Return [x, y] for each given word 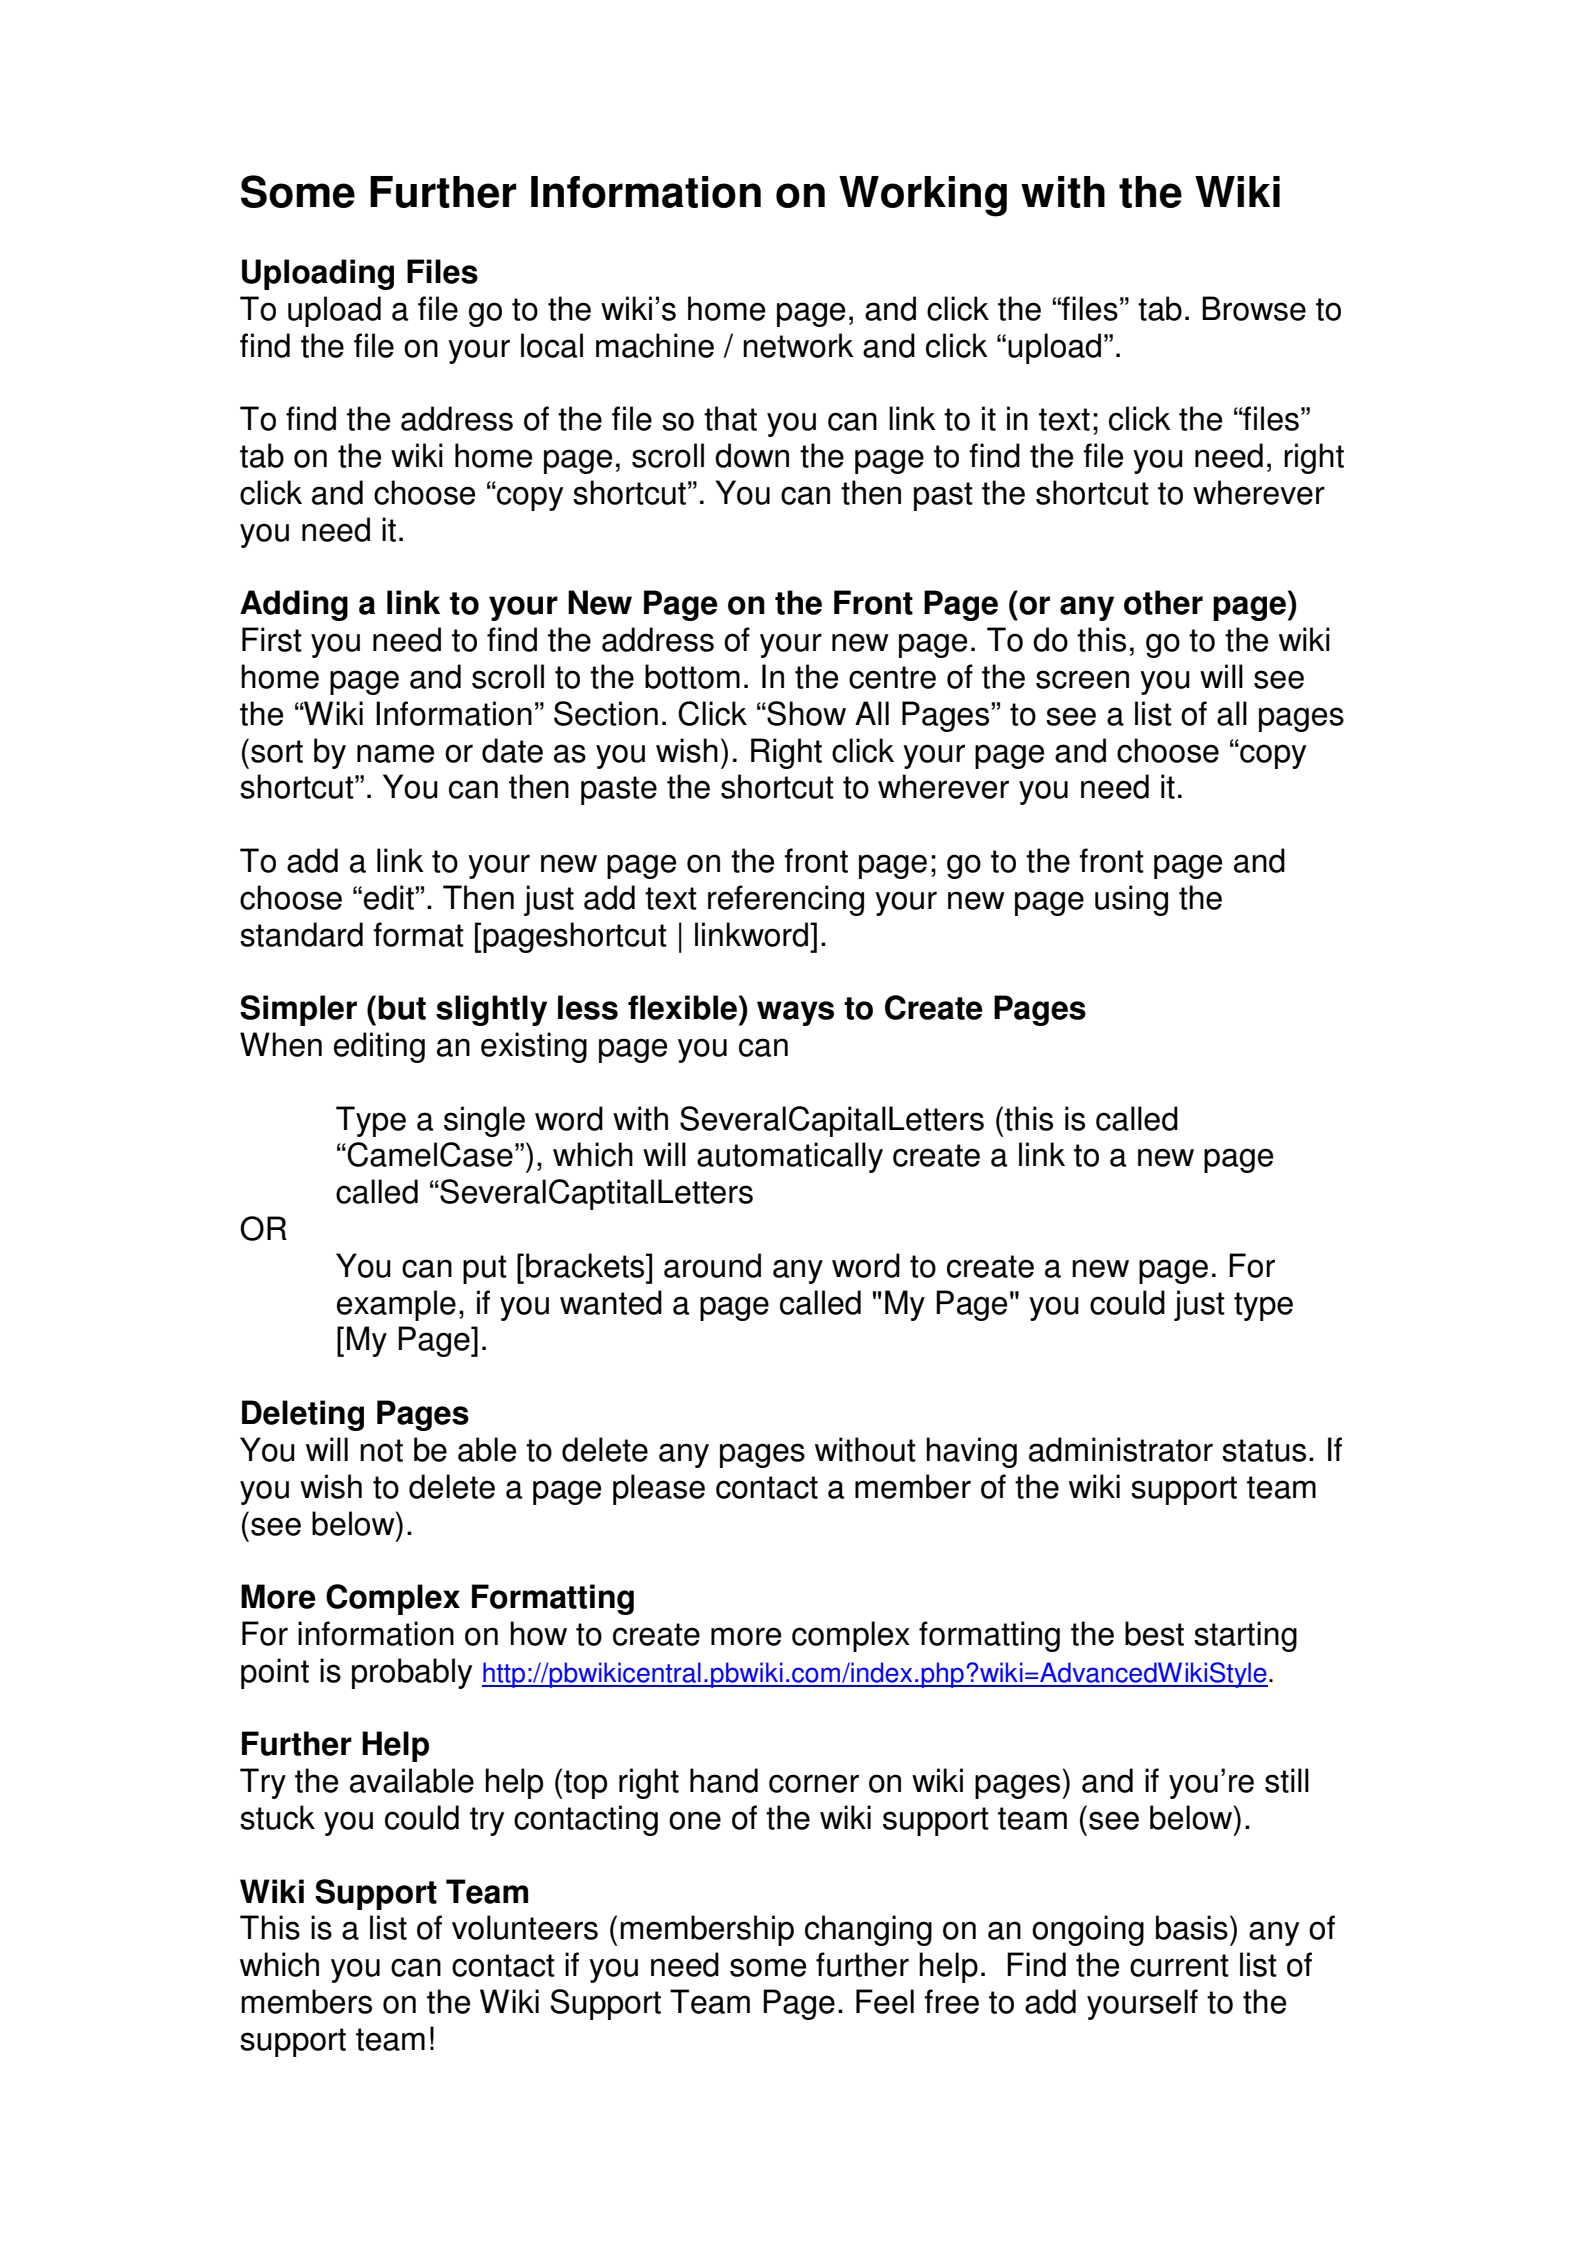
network [798, 345]
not [381, 1450]
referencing [786, 900]
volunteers [525, 1927]
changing [868, 1930]
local [552, 345]
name [395, 753]
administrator [1121, 1449]
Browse [1254, 308]
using [1131, 900]
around [712, 1265]
